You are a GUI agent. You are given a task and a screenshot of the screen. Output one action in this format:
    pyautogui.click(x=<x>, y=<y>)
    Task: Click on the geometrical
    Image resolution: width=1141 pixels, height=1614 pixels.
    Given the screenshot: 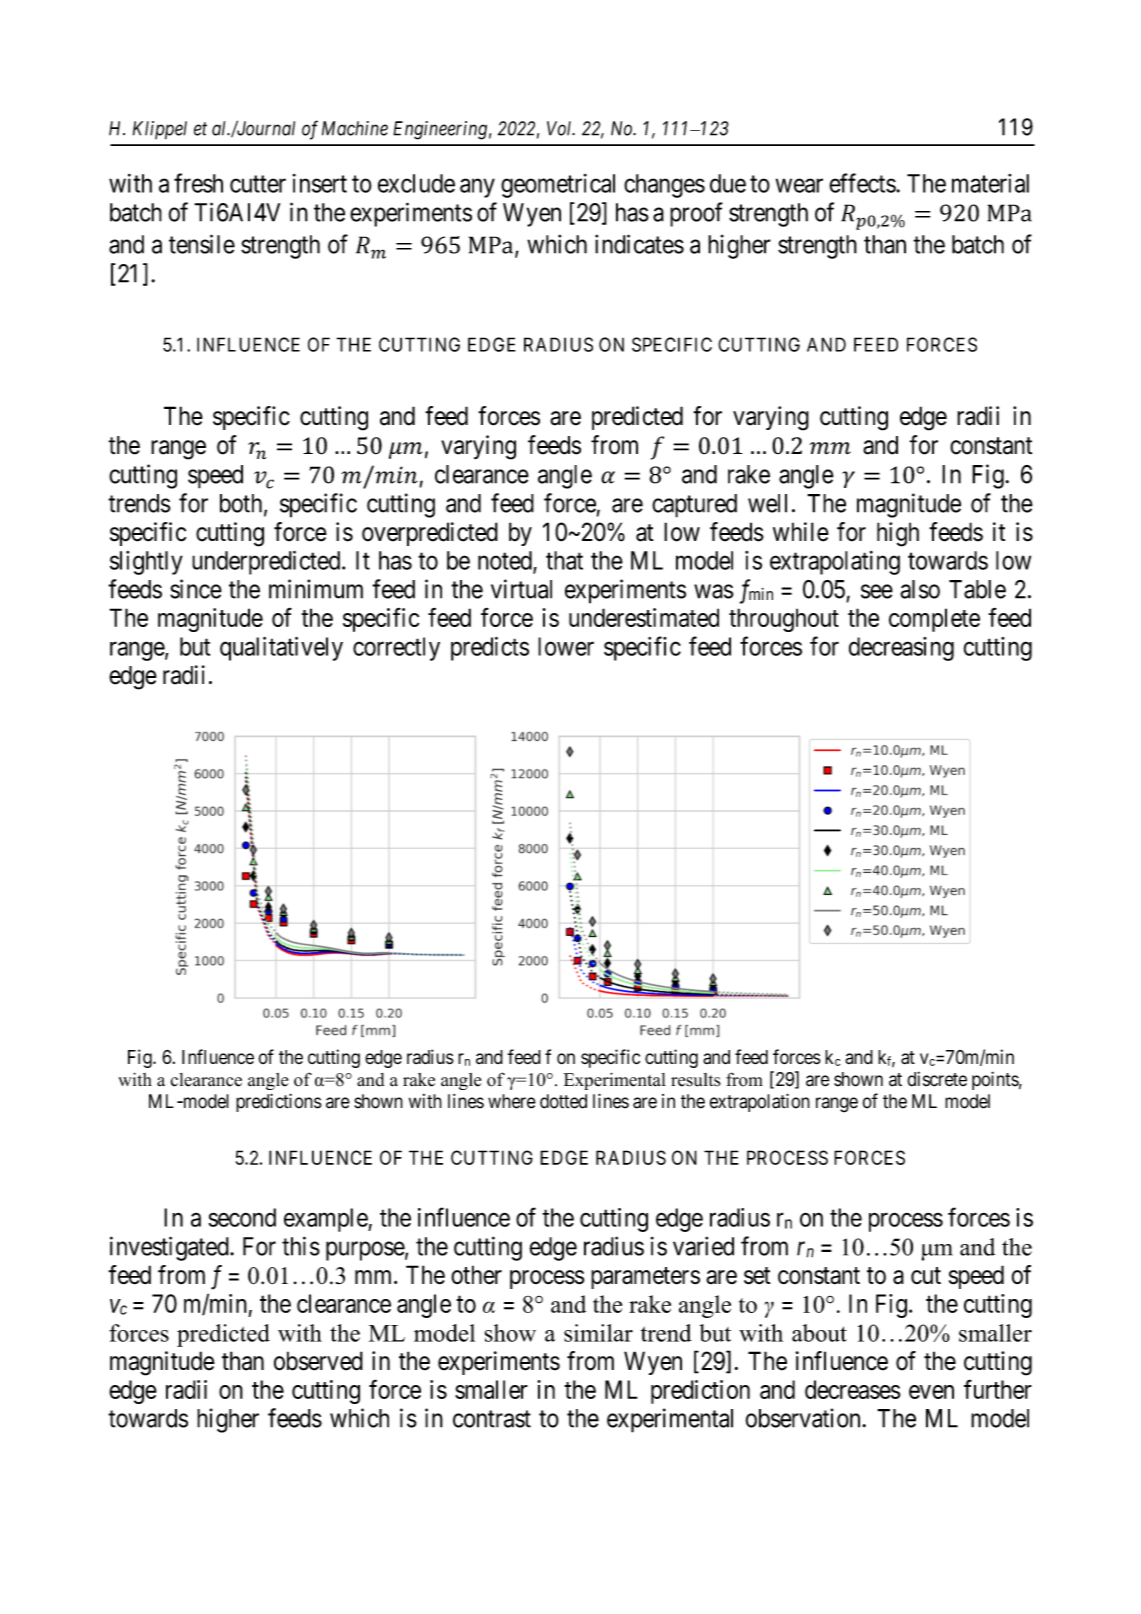 What is the action you would take?
    pyautogui.click(x=558, y=186)
